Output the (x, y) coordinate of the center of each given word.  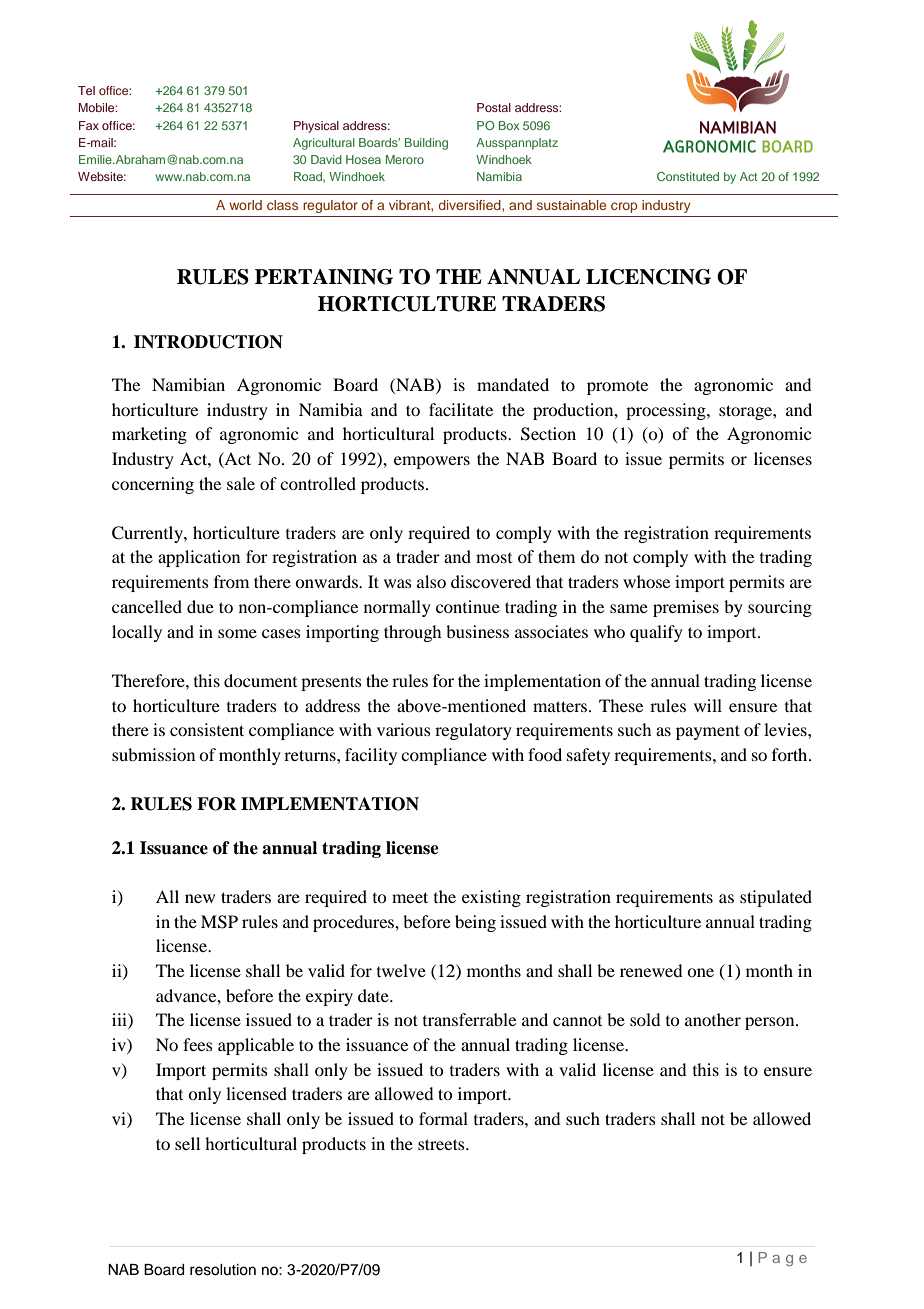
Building (426, 144)
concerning (153, 485)
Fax (89, 125)
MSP (219, 922)
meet (410, 897)
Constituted (688, 176)
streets (442, 1144)
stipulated (776, 898)
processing (667, 411)
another (713, 1019)
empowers (432, 462)
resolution (223, 1270)
